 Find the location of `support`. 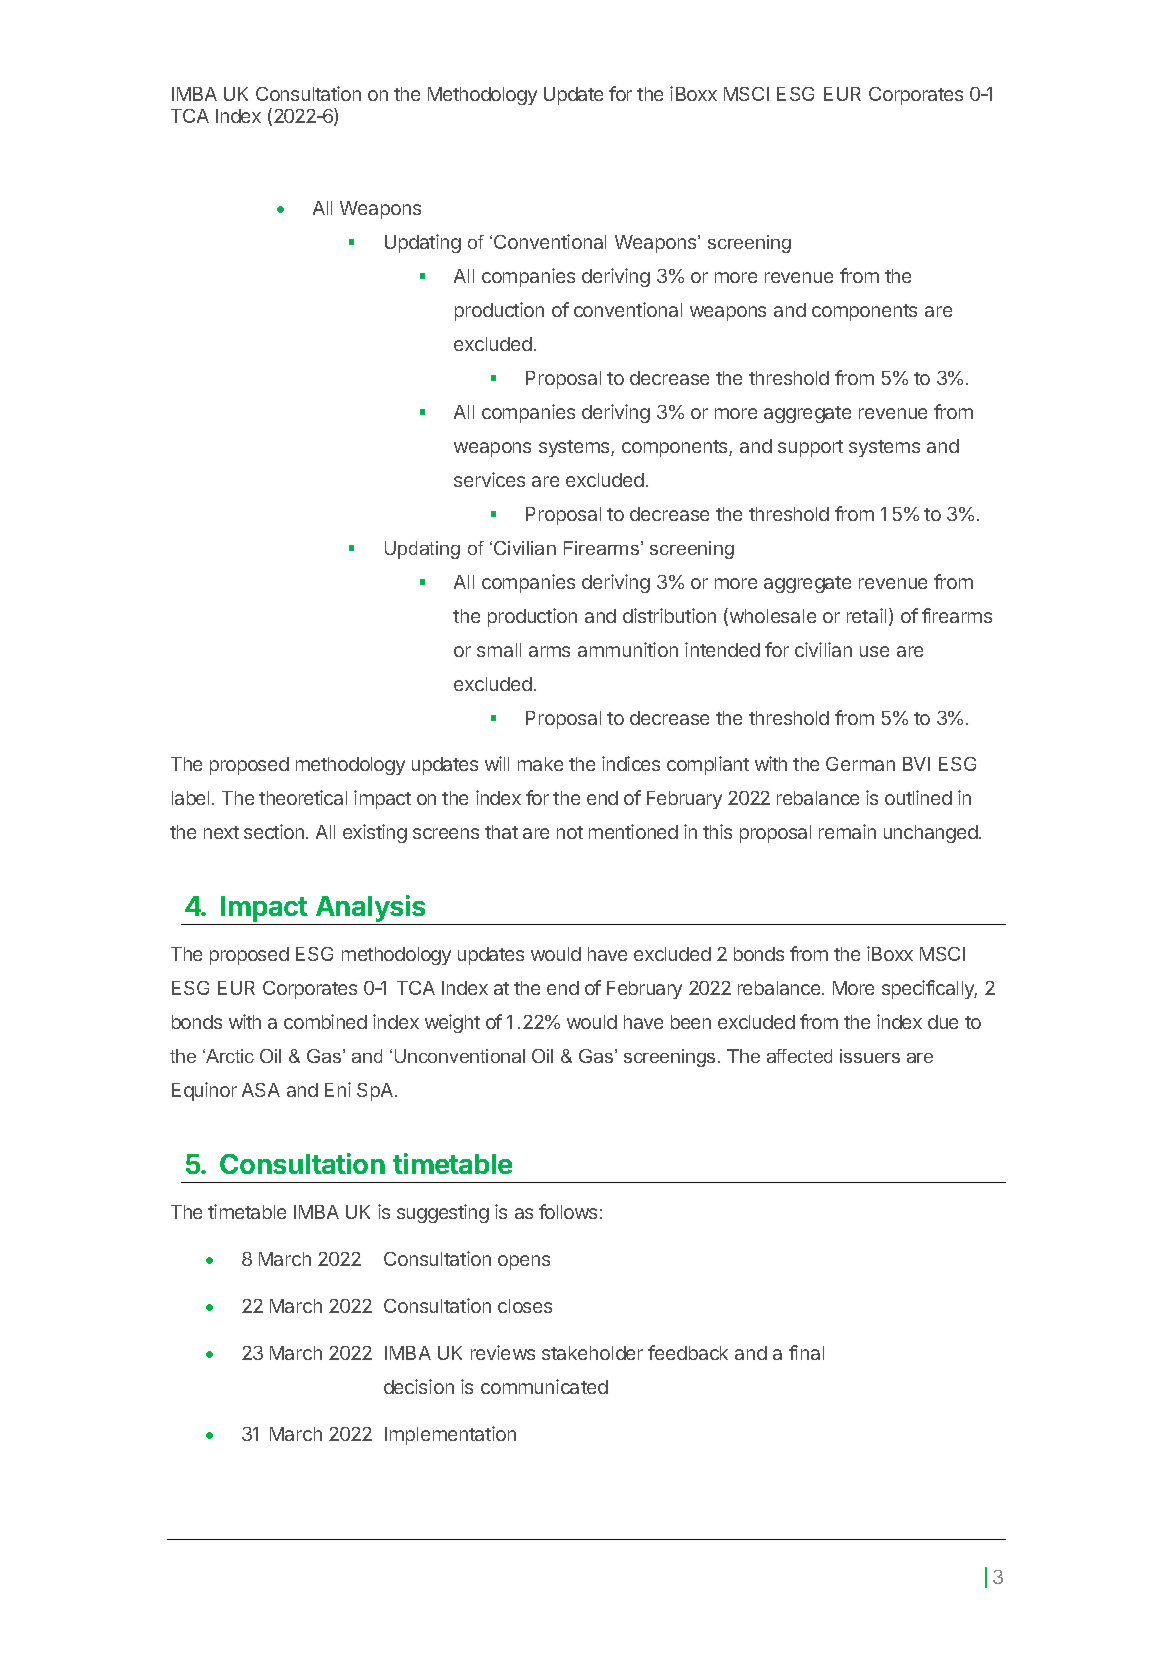

support is located at coordinates (810, 448).
